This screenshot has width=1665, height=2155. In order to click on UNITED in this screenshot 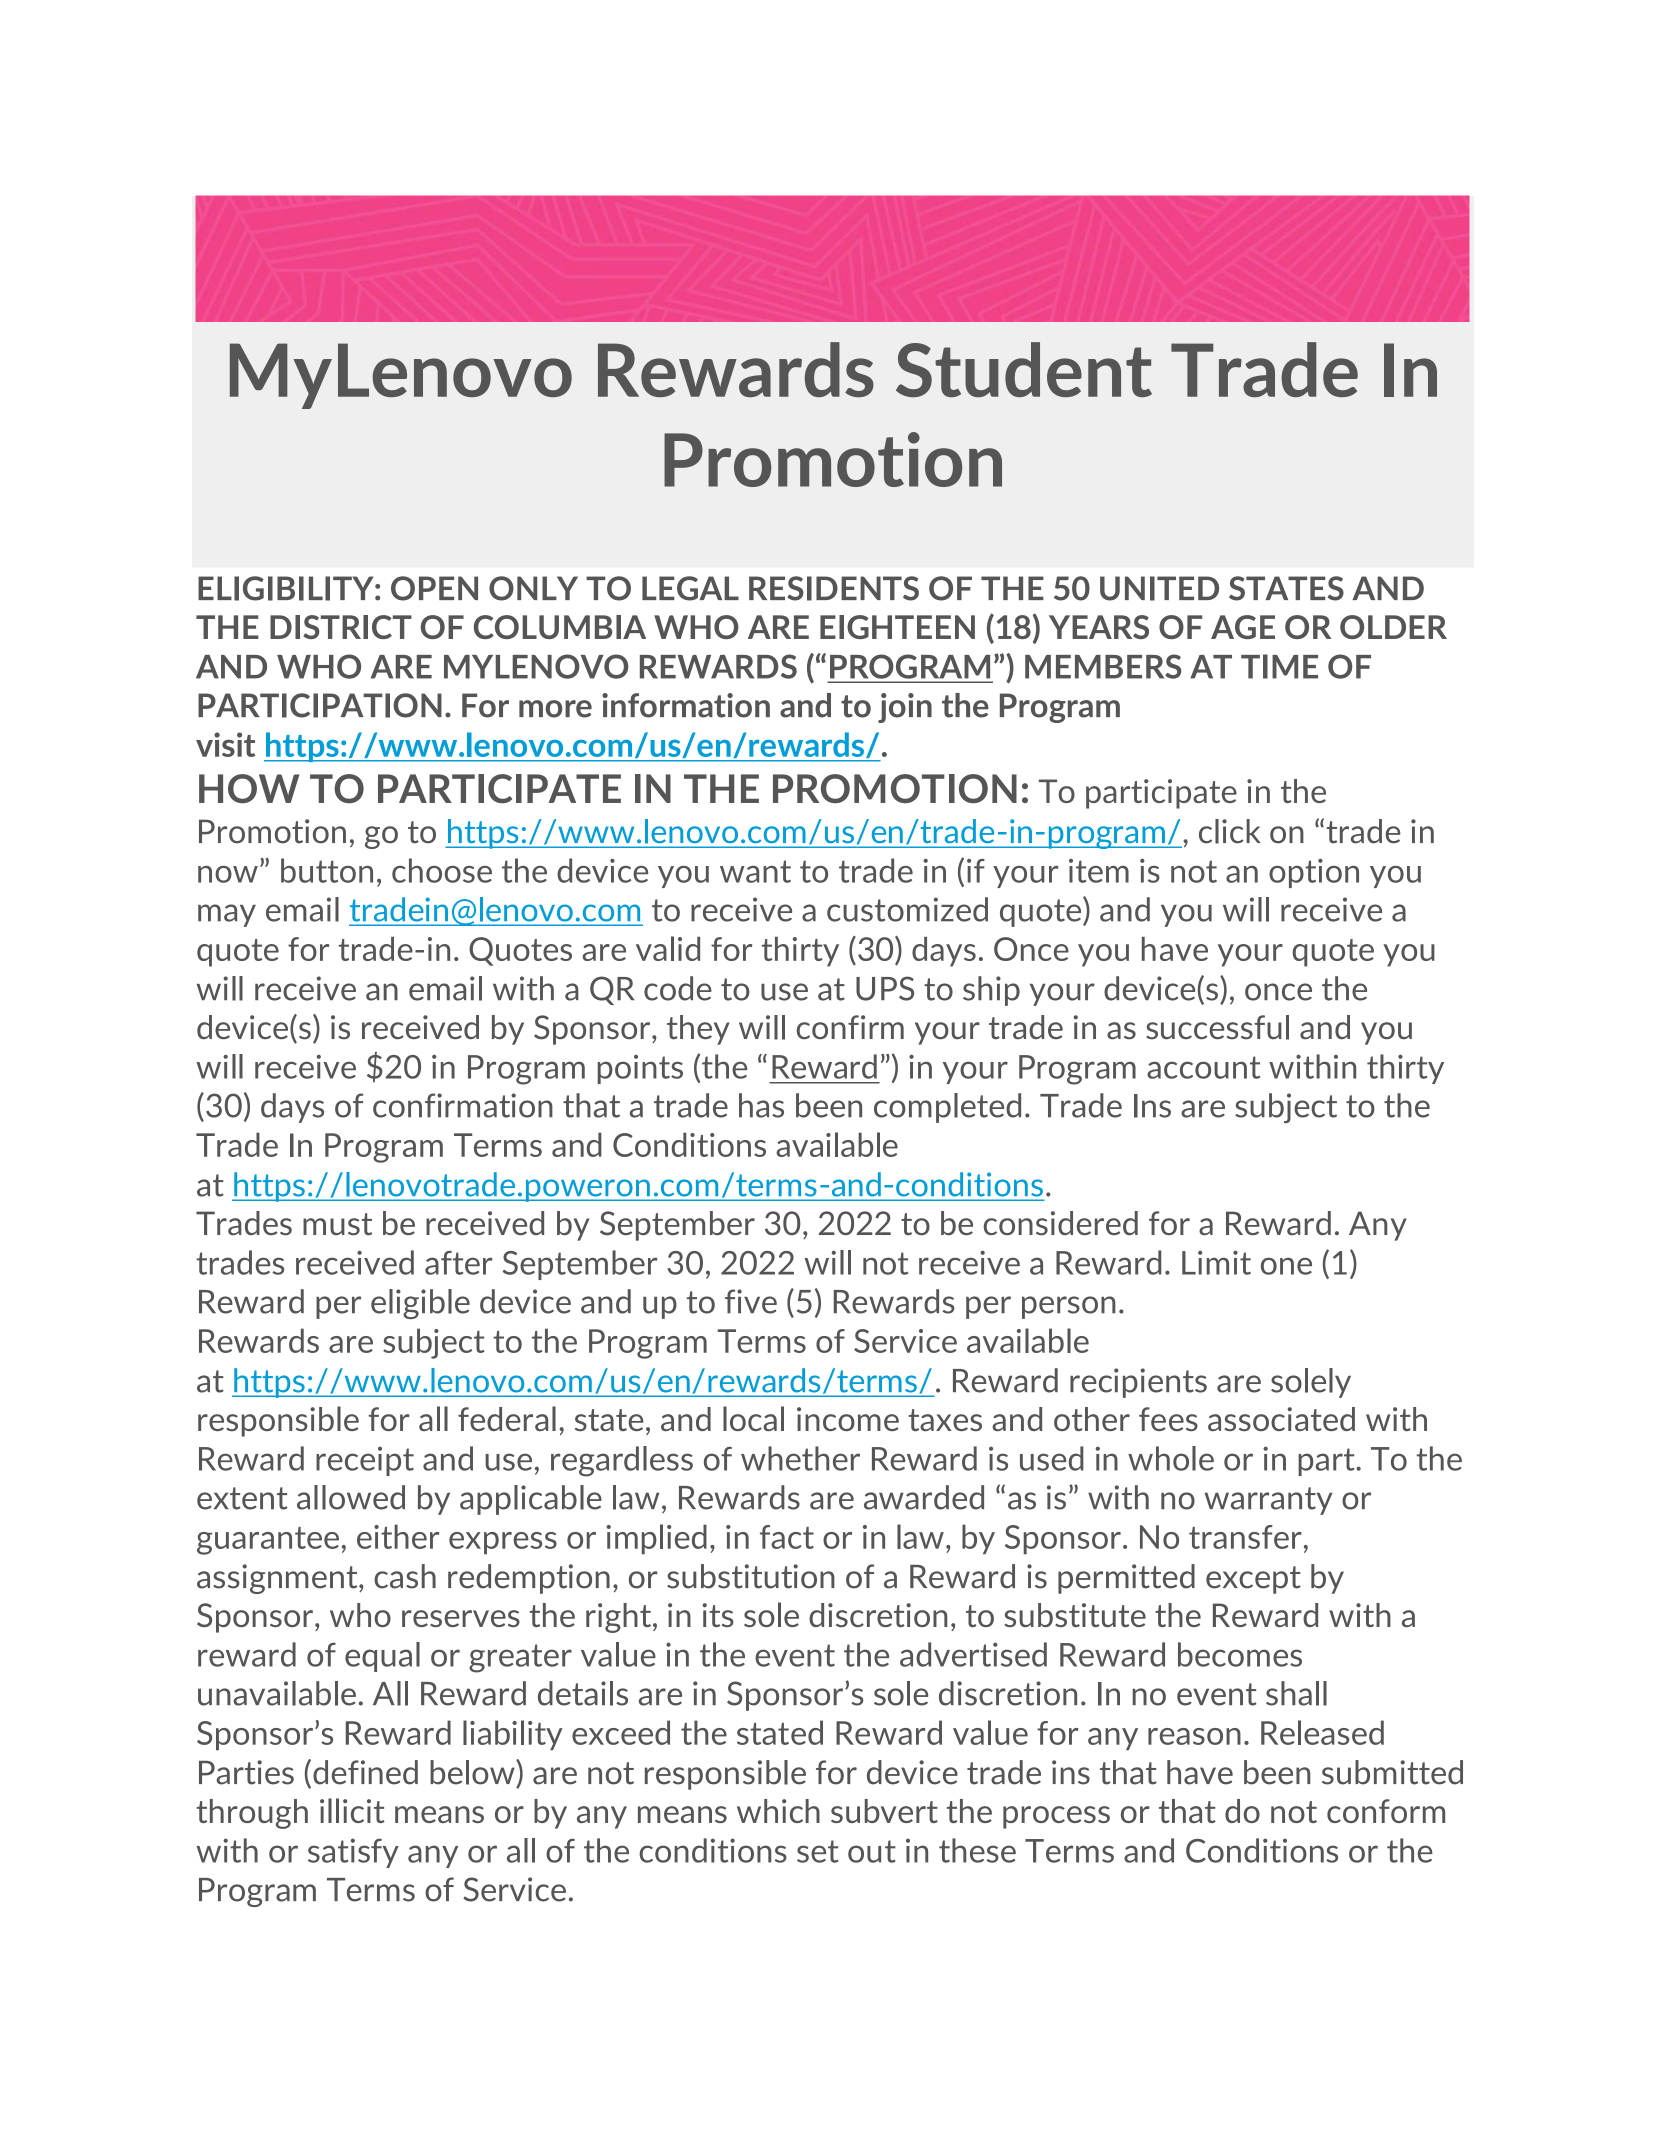, I will do `click(1159, 588)`.
